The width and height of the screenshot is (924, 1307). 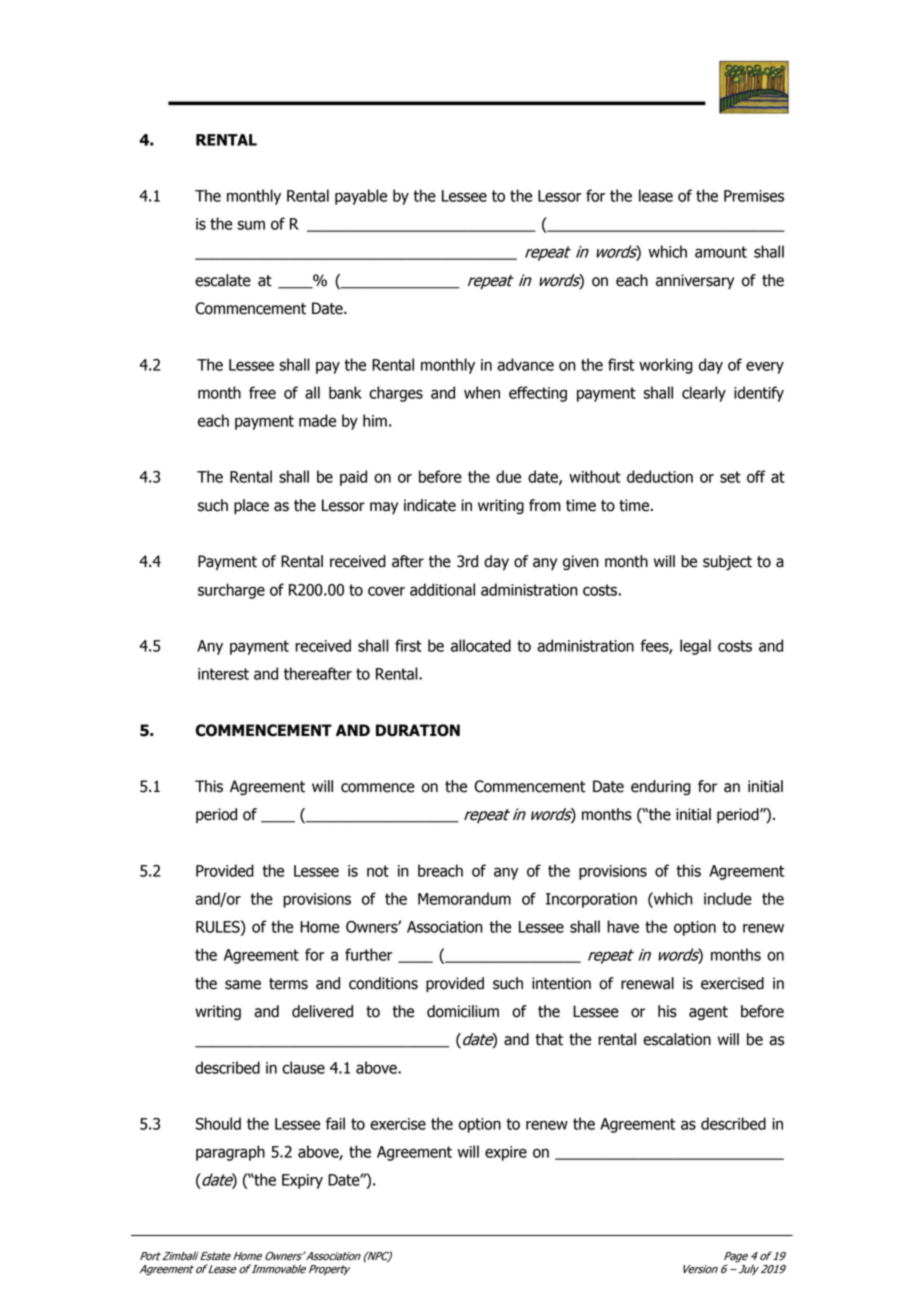 What do you see at coordinates (728, 898) in the screenshot?
I see `include` at bounding box center [728, 898].
